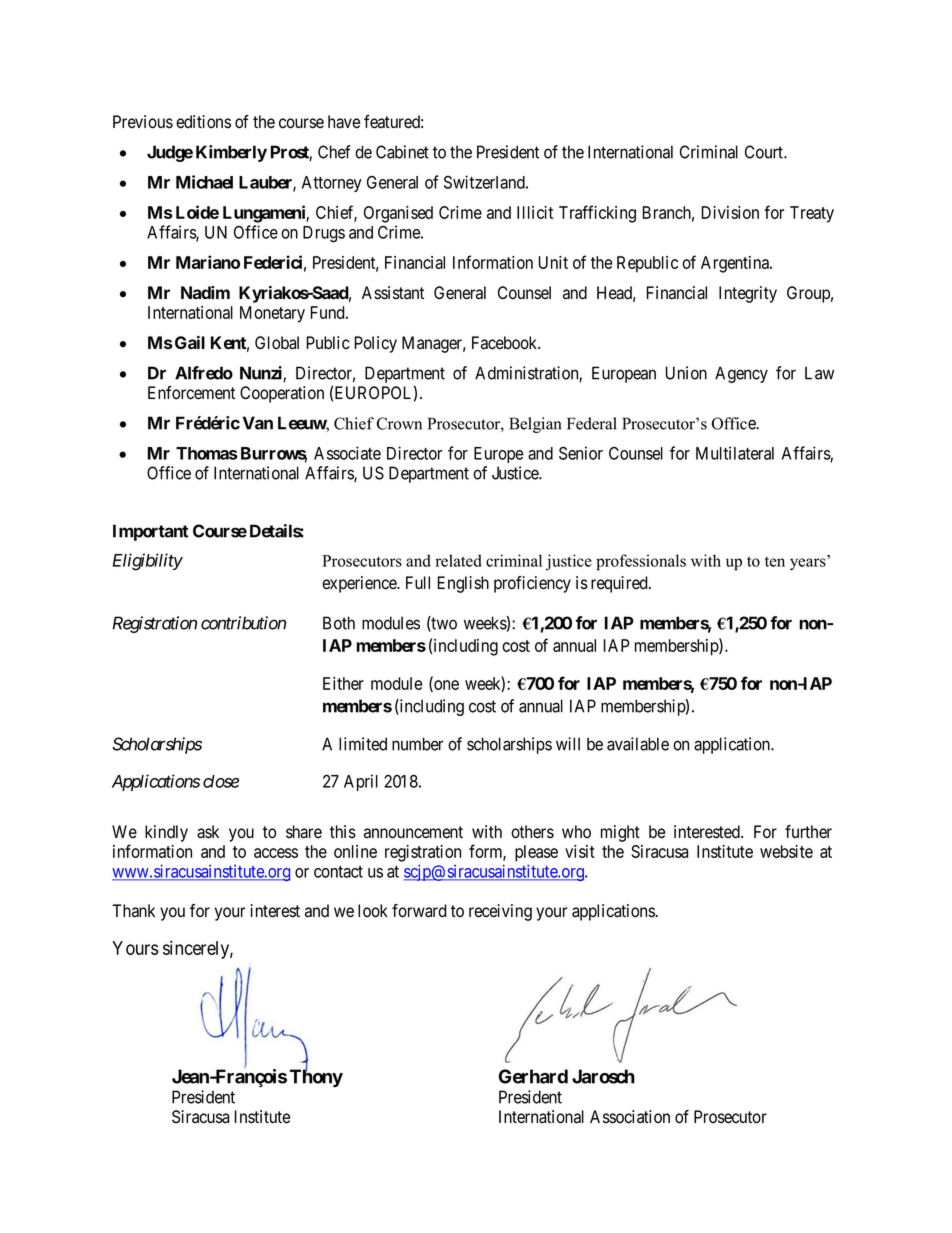 This screenshot has height=1233, width=952. Describe the element at coordinates (735, 453) in the screenshot. I see `Multilateral` at that location.
